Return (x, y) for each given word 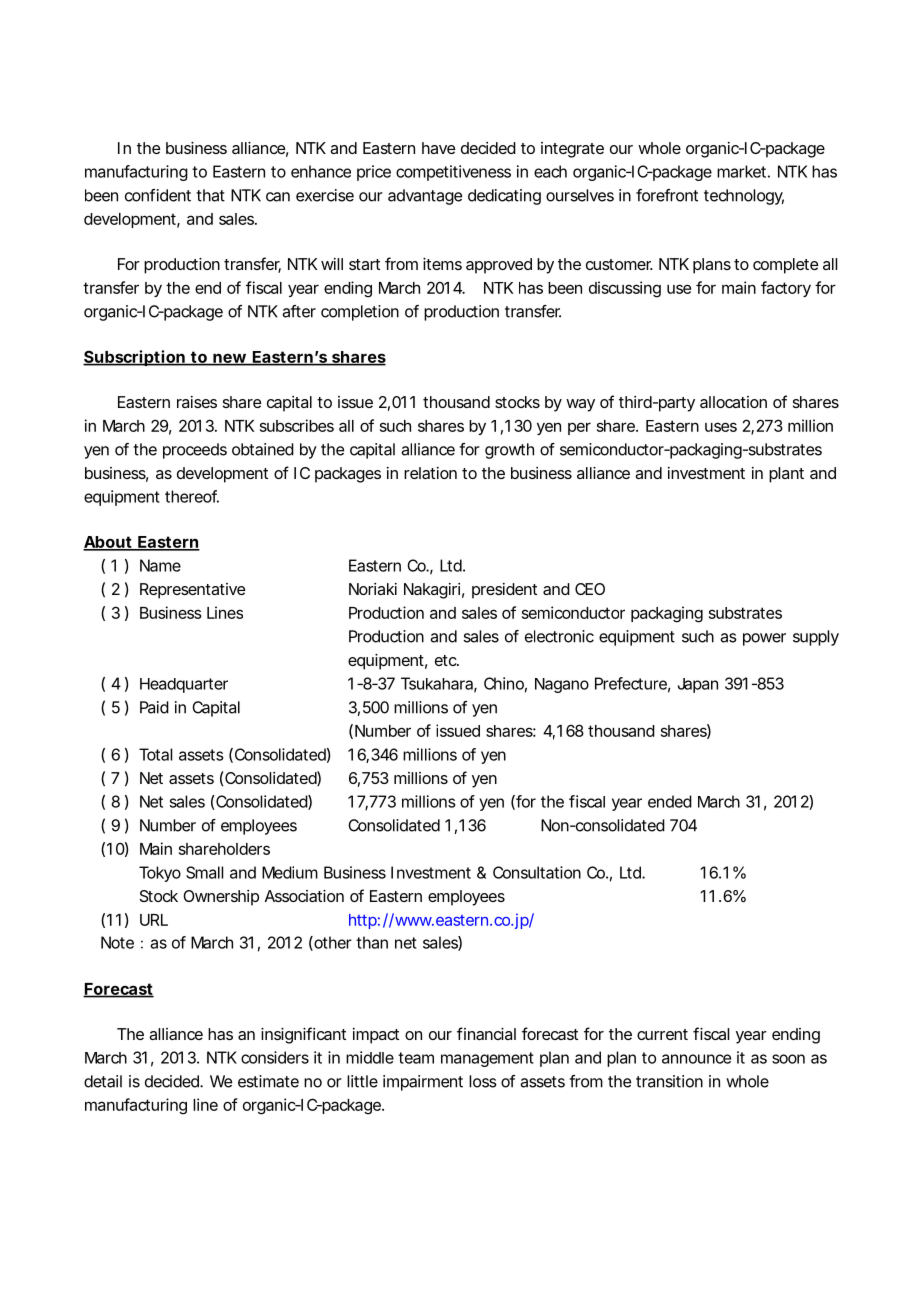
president (504, 591)
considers (275, 1057)
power (764, 639)
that (210, 195)
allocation (733, 402)
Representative (192, 591)
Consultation (537, 872)
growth (509, 451)
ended (670, 801)
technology (744, 197)
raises (197, 402)
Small (204, 872)
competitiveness (453, 173)
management (487, 1059)
